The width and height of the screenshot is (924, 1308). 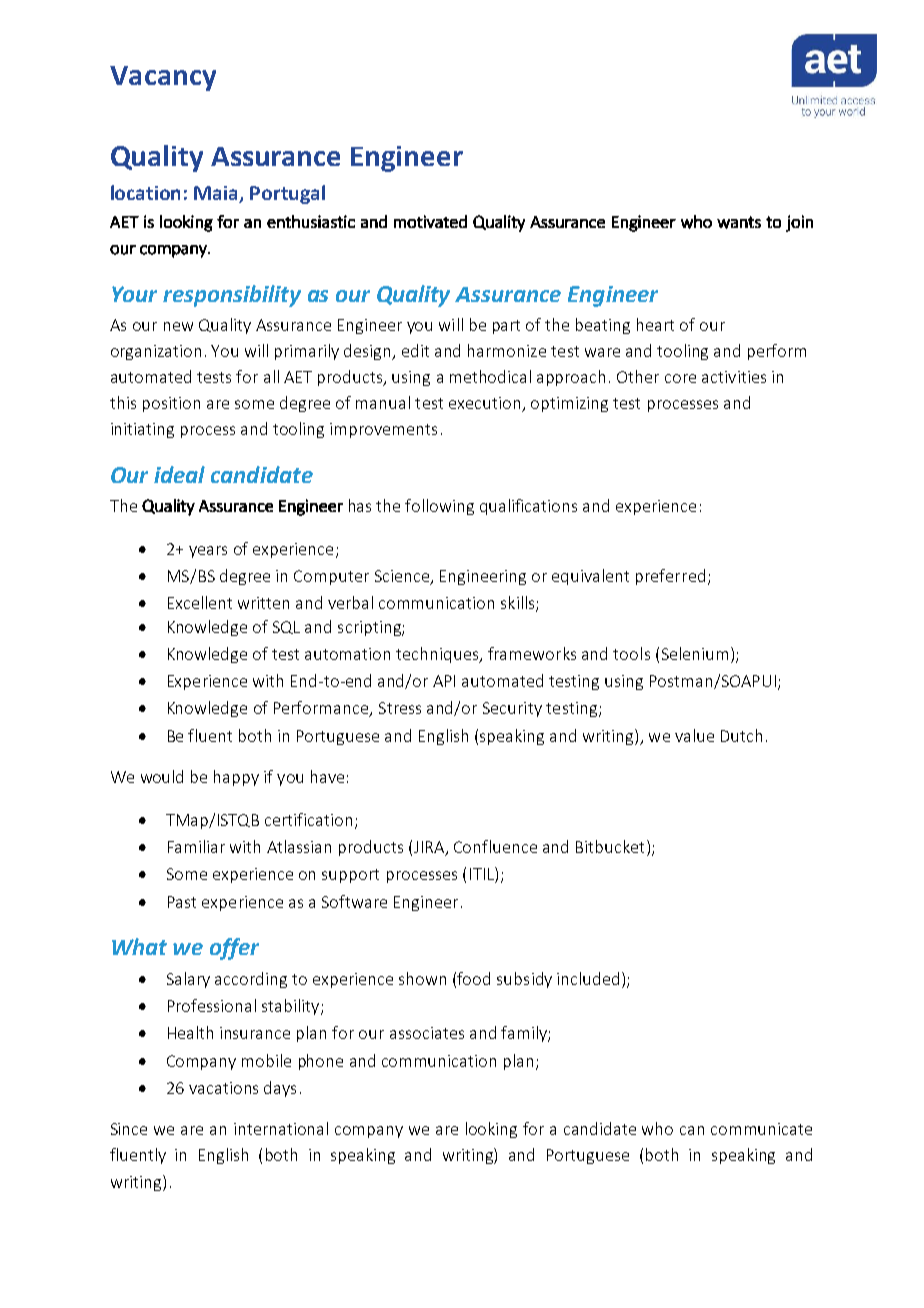 I want to click on Dutch, so click(x=741, y=735).
